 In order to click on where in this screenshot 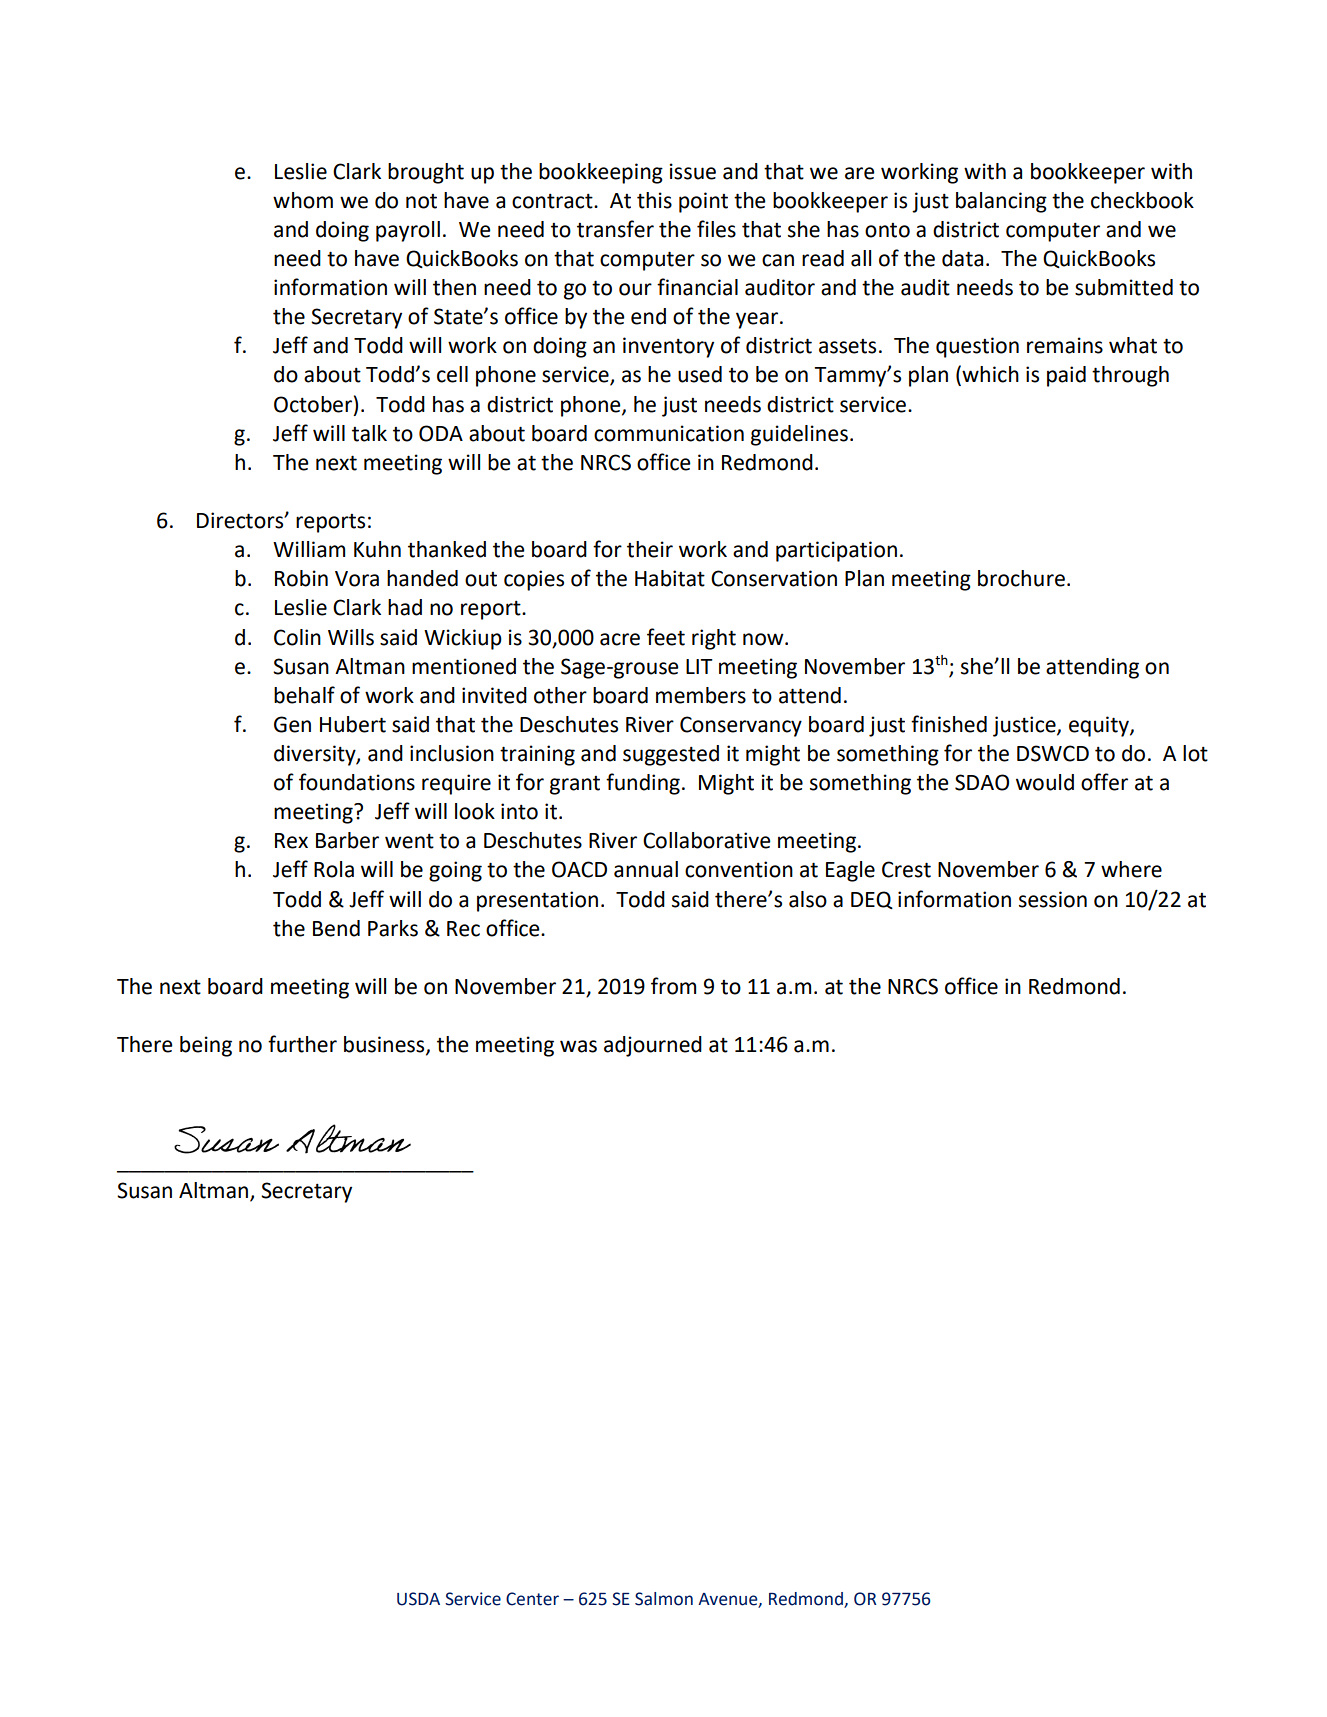, I will do `click(1131, 869)`.
